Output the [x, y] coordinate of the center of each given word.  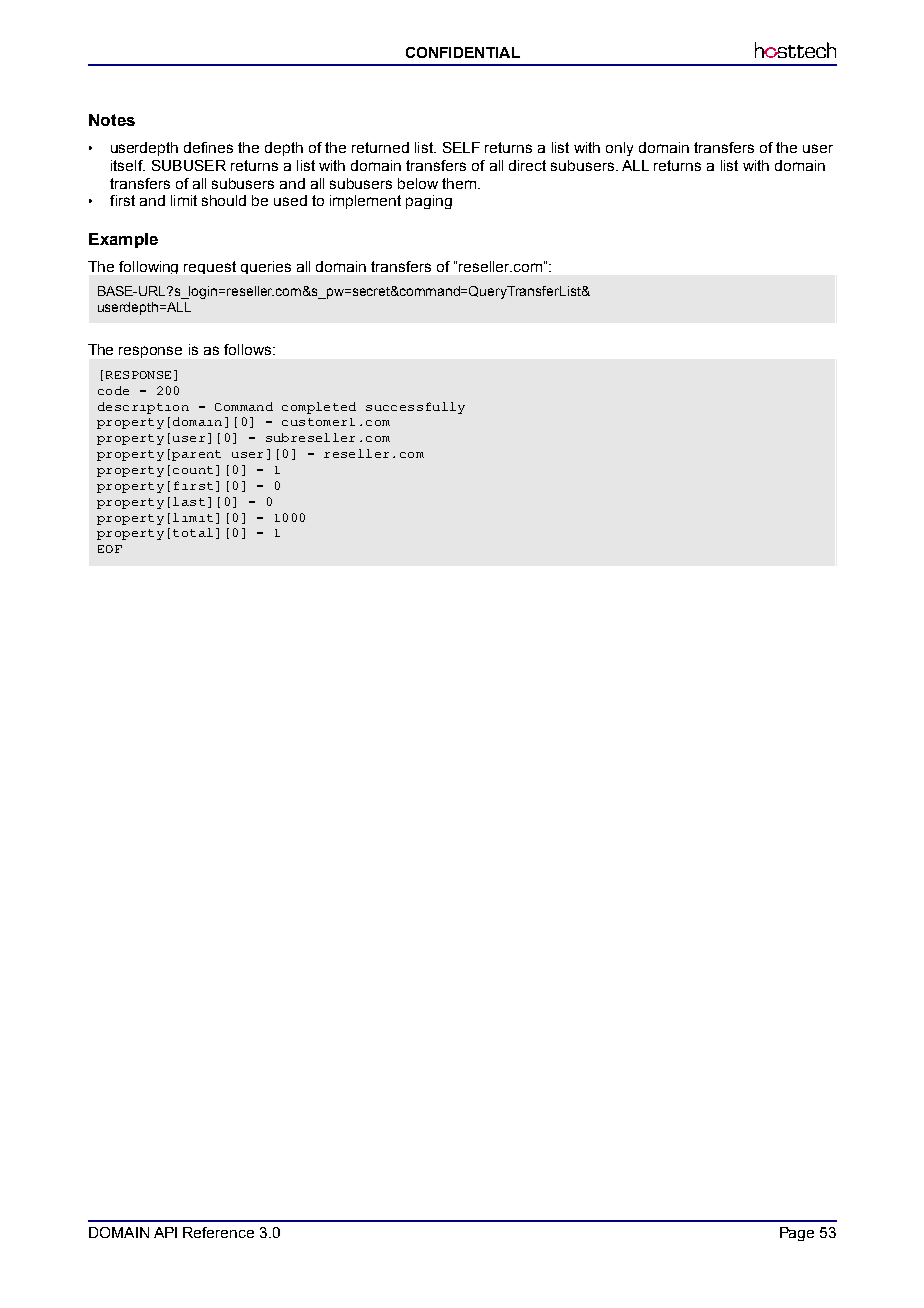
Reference [218, 1232]
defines [208, 147]
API [165, 1232]
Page [797, 1234]
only [619, 149]
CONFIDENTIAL [463, 52]
